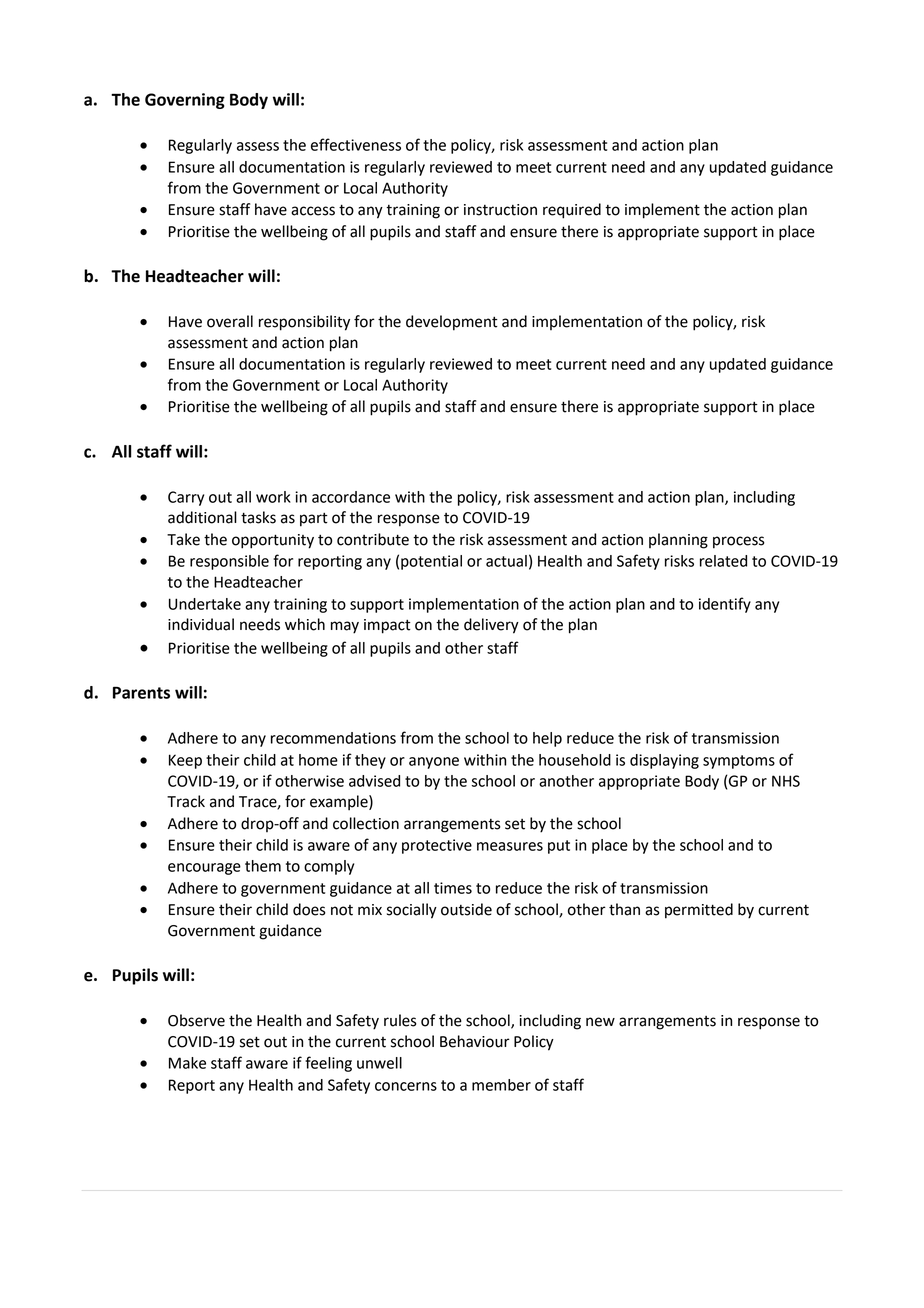 Image resolution: width=924 pixels, height=1308 pixels. Describe the element at coordinates (187, 1063) in the image. I see `Make` at that location.
